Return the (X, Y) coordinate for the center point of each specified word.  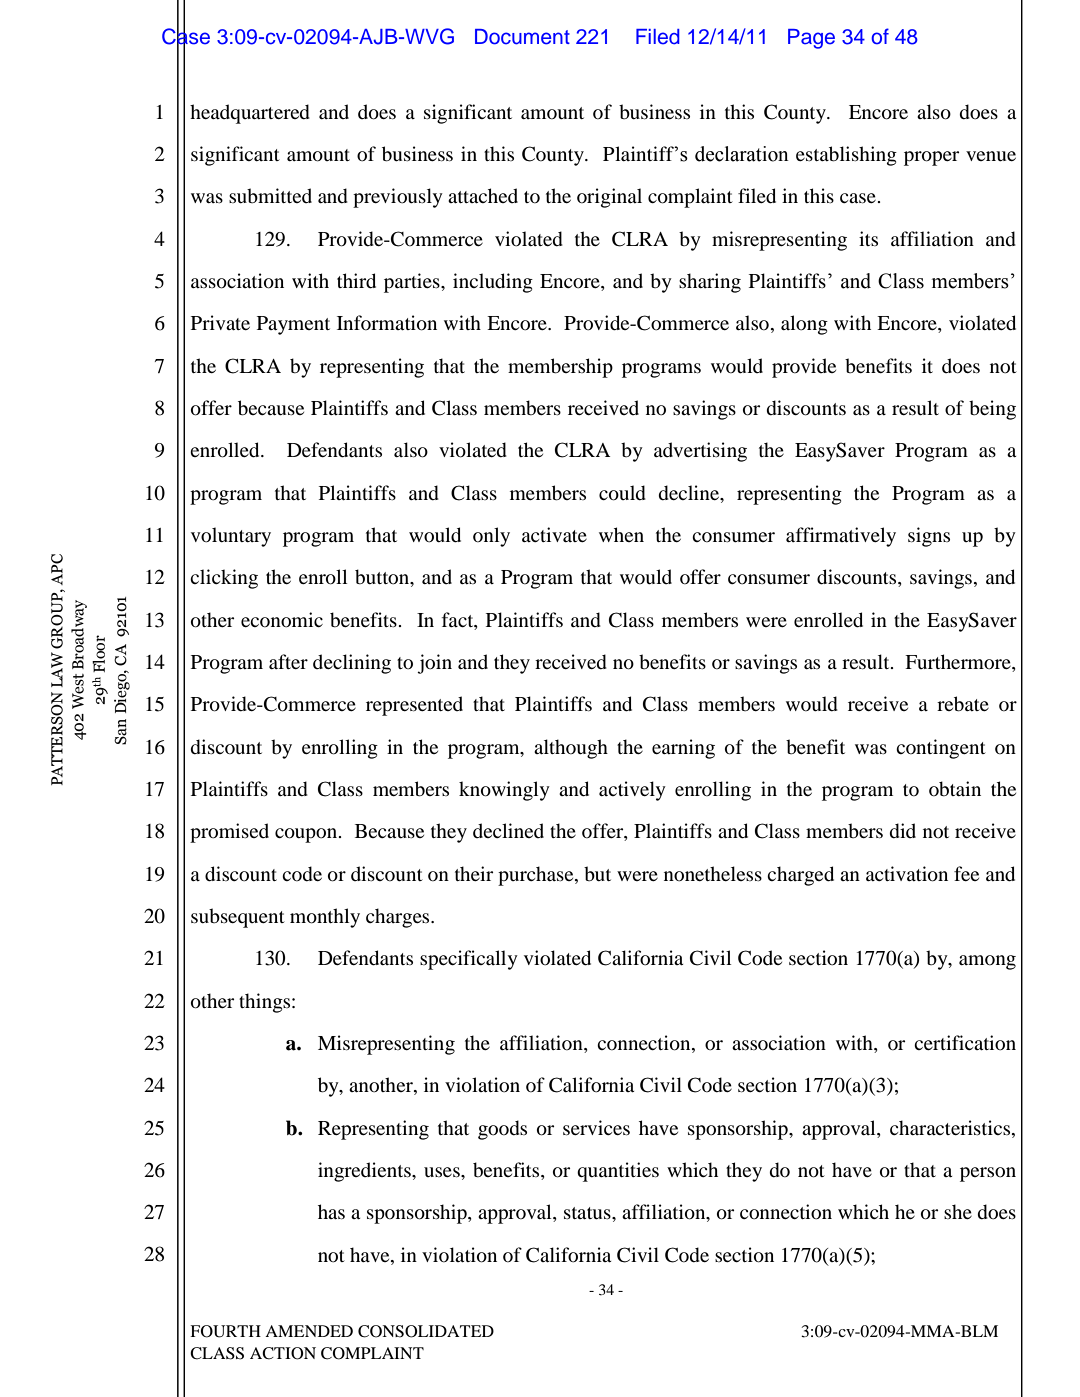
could (622, 493)
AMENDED (309, 1331)
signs (929, 537)
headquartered (250, 114)
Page (811, 39)
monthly (325, 918)
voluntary (231, 537)
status (588, 1213)
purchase (537, 876)
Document (522, 37)
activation (907, 874)
